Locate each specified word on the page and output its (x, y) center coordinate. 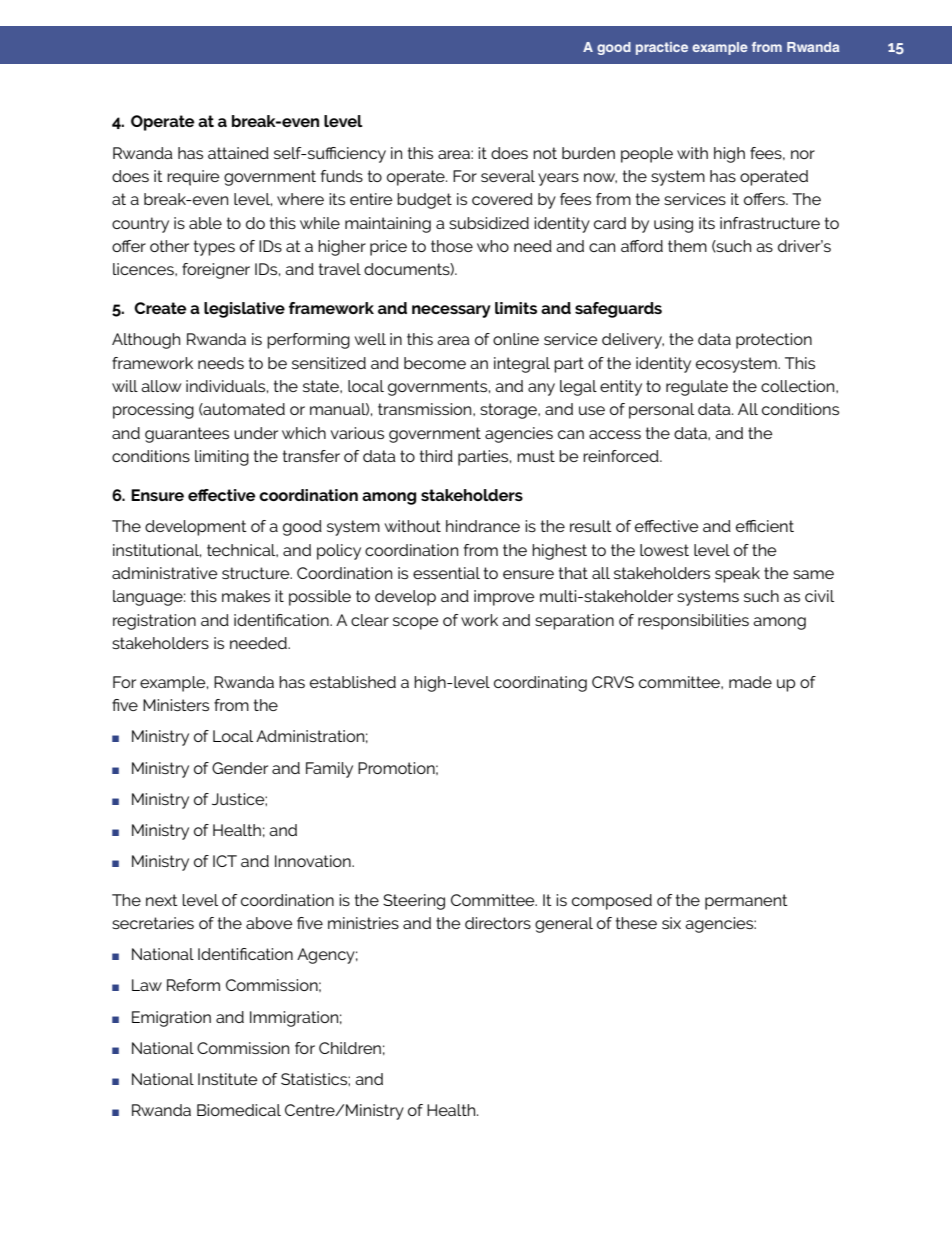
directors (498, 923)
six (671, 923)
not (545, 153)
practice (662, 48)
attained (238, 153)
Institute (228, 1079)
